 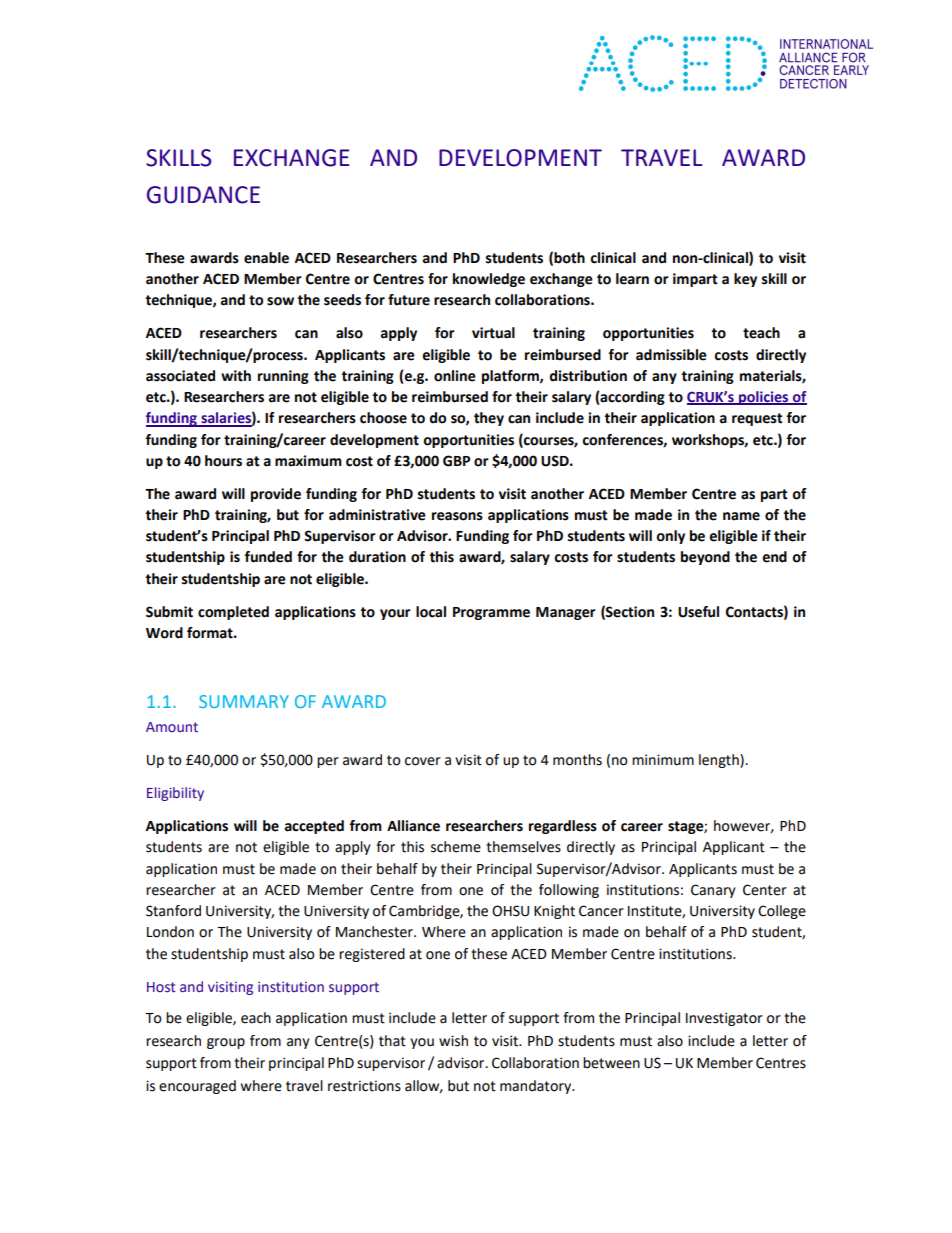 I want to click on online, so click(x=455, y=376).
